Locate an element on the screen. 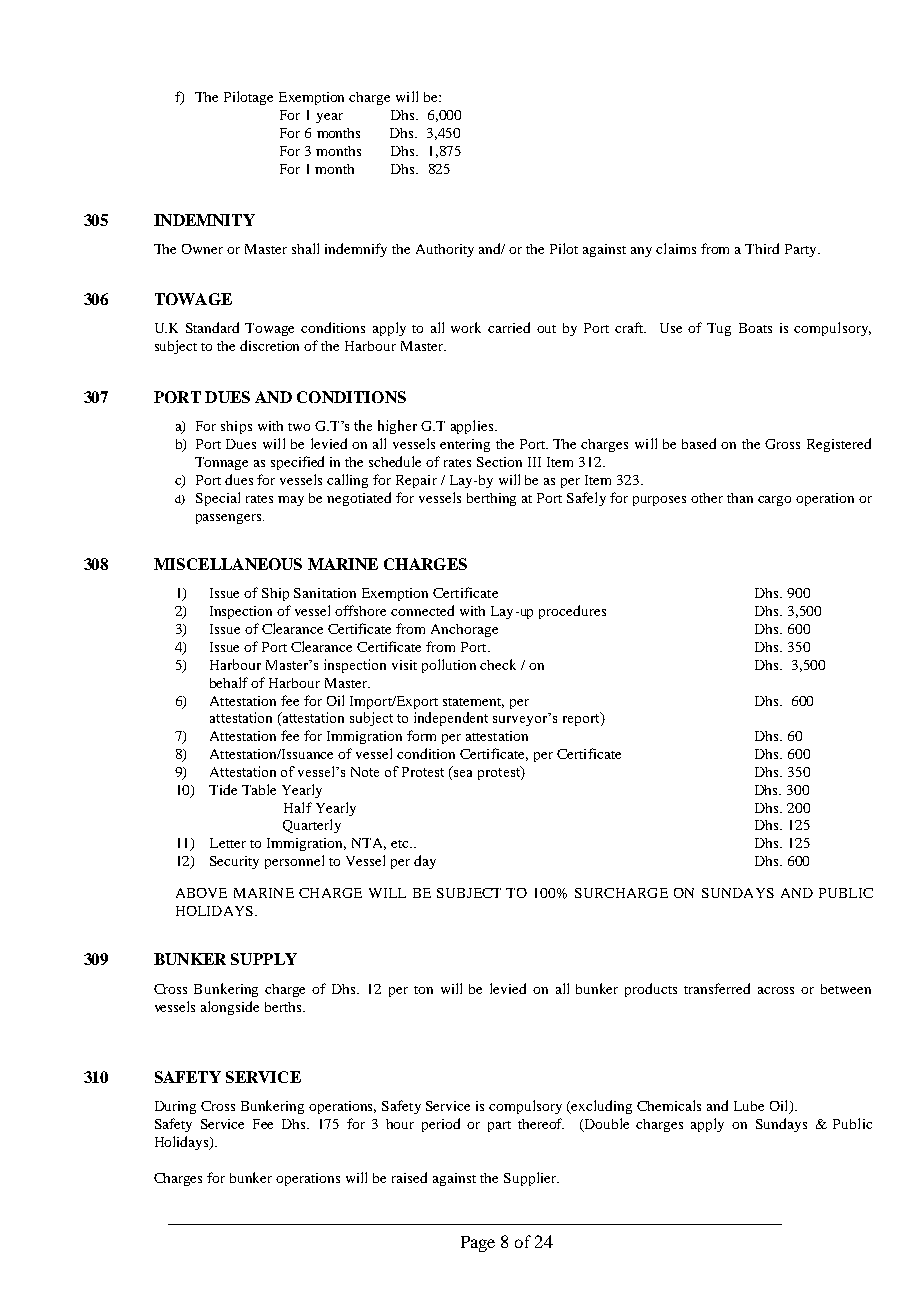 The height and width of the screenshot is (1308, 924). shall is located at coordinates (305, 248).
